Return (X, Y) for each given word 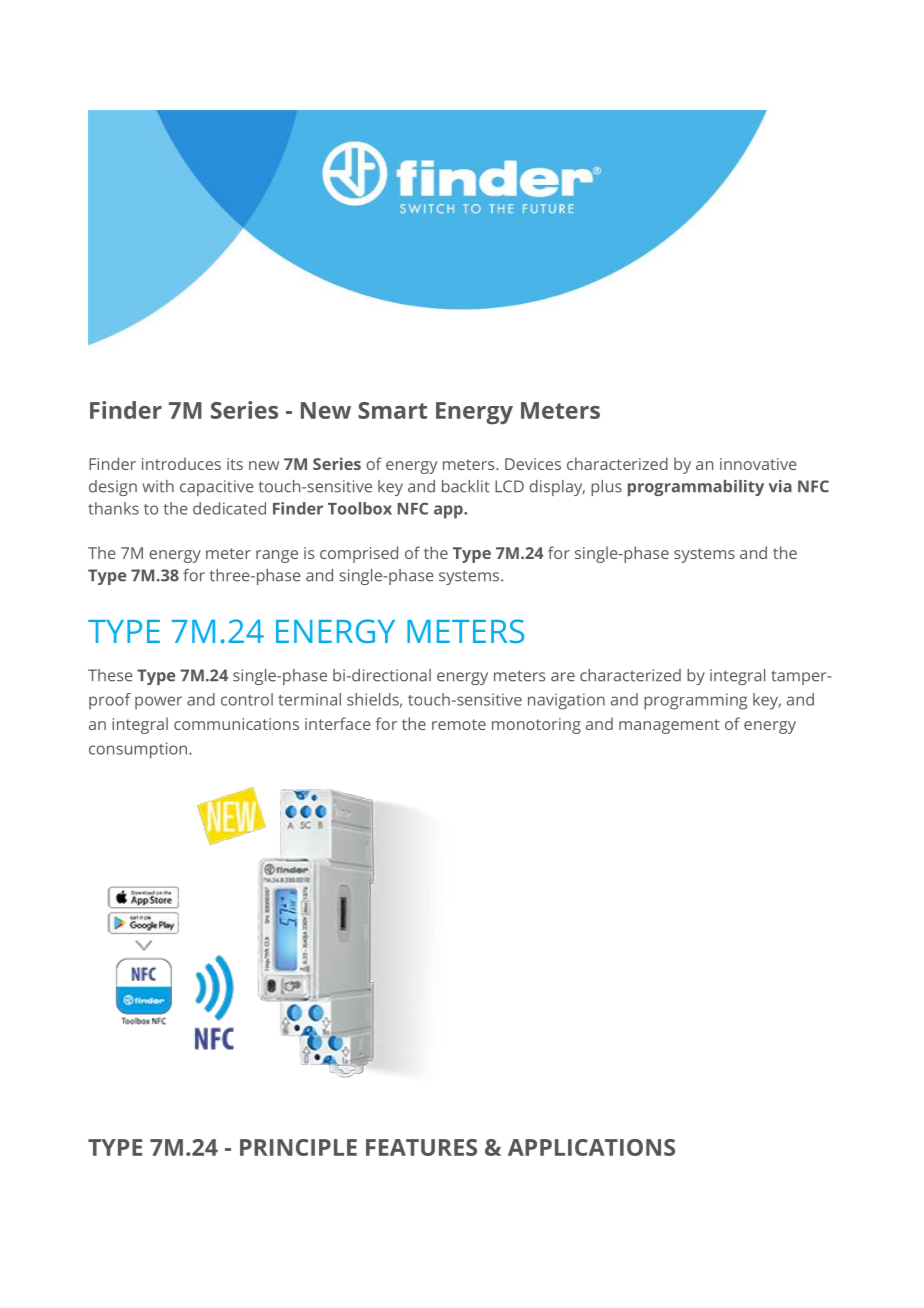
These (110, 675)
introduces (181, 463)
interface (338, 723)
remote (459, 724)
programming (695, 701)
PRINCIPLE (298, 1147)
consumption (138, 750)
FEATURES (421, 1147)
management (669, 726)
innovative (758, 464)
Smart (392, 410)
